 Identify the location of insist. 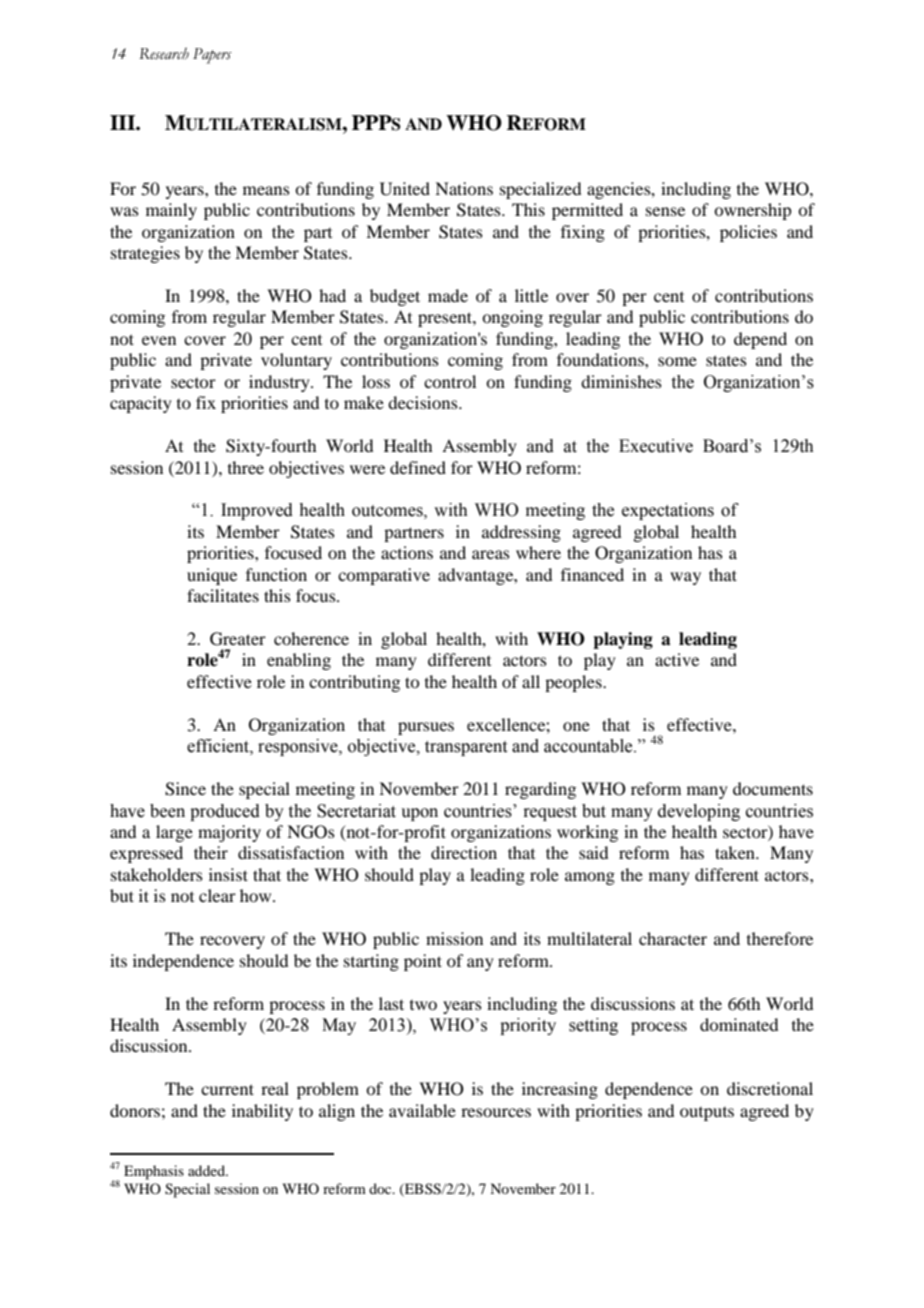
(228, 874).
